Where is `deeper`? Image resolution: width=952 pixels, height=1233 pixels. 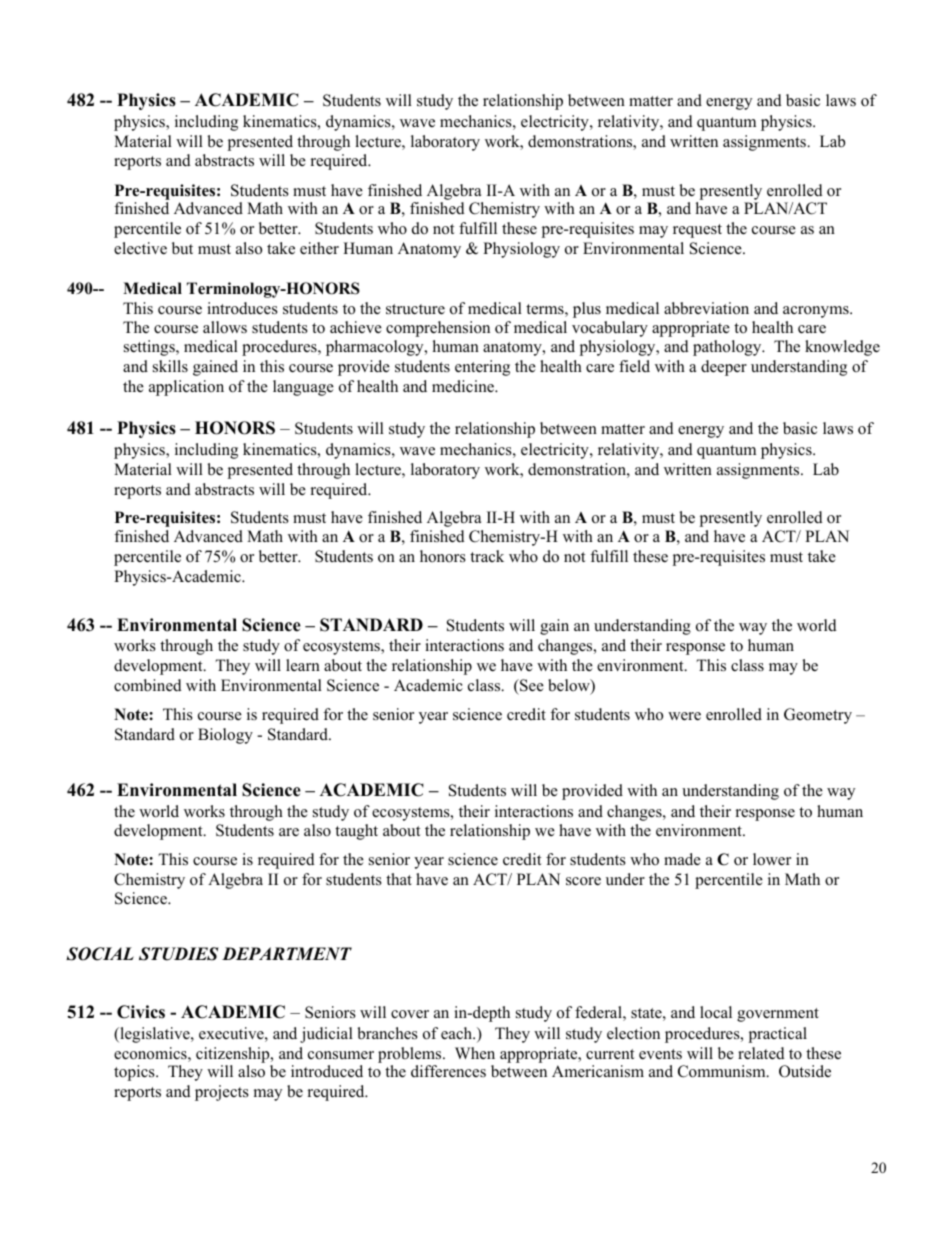
deeper is located at coordinates (724, 368).
